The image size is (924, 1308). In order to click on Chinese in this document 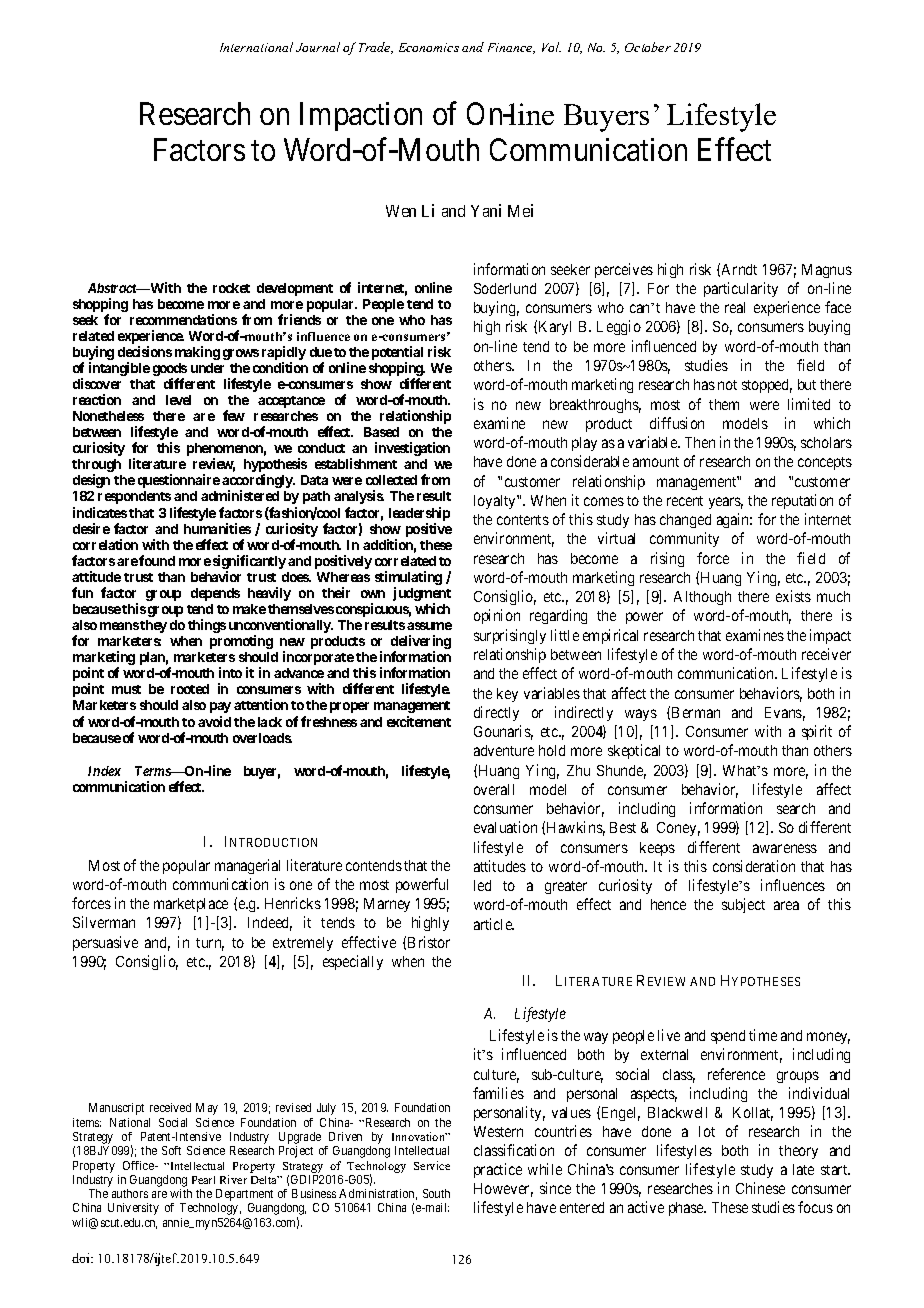, I will do `click(760, 1188)`.
